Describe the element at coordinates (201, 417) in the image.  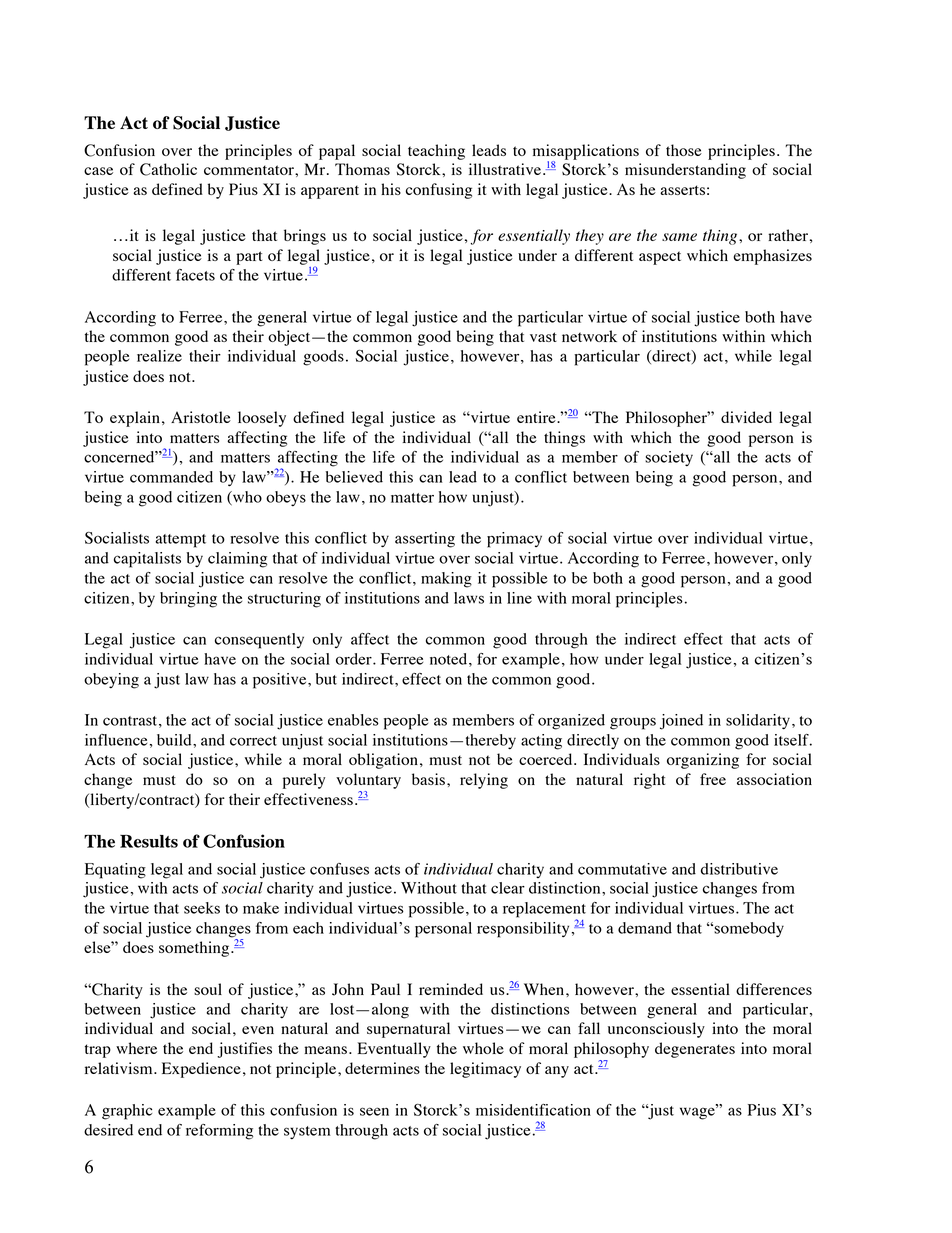
I see `Aristotle` at that location.
